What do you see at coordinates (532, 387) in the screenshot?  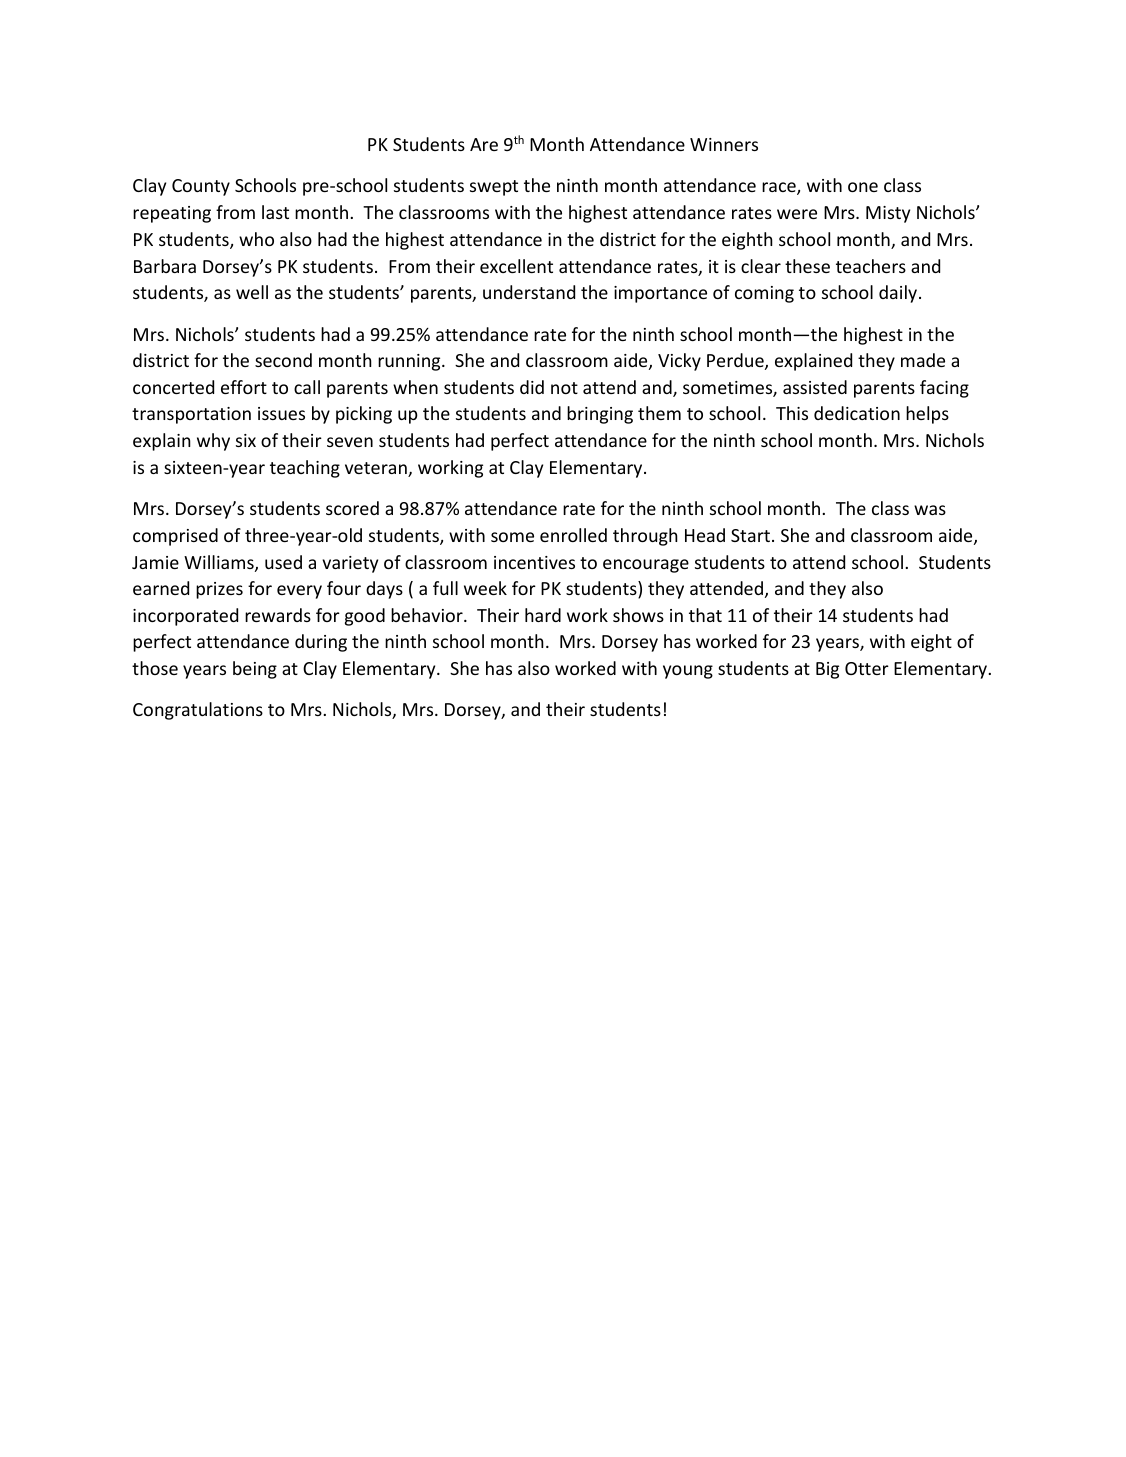 I see `did` at bounding box center [532, 387].
